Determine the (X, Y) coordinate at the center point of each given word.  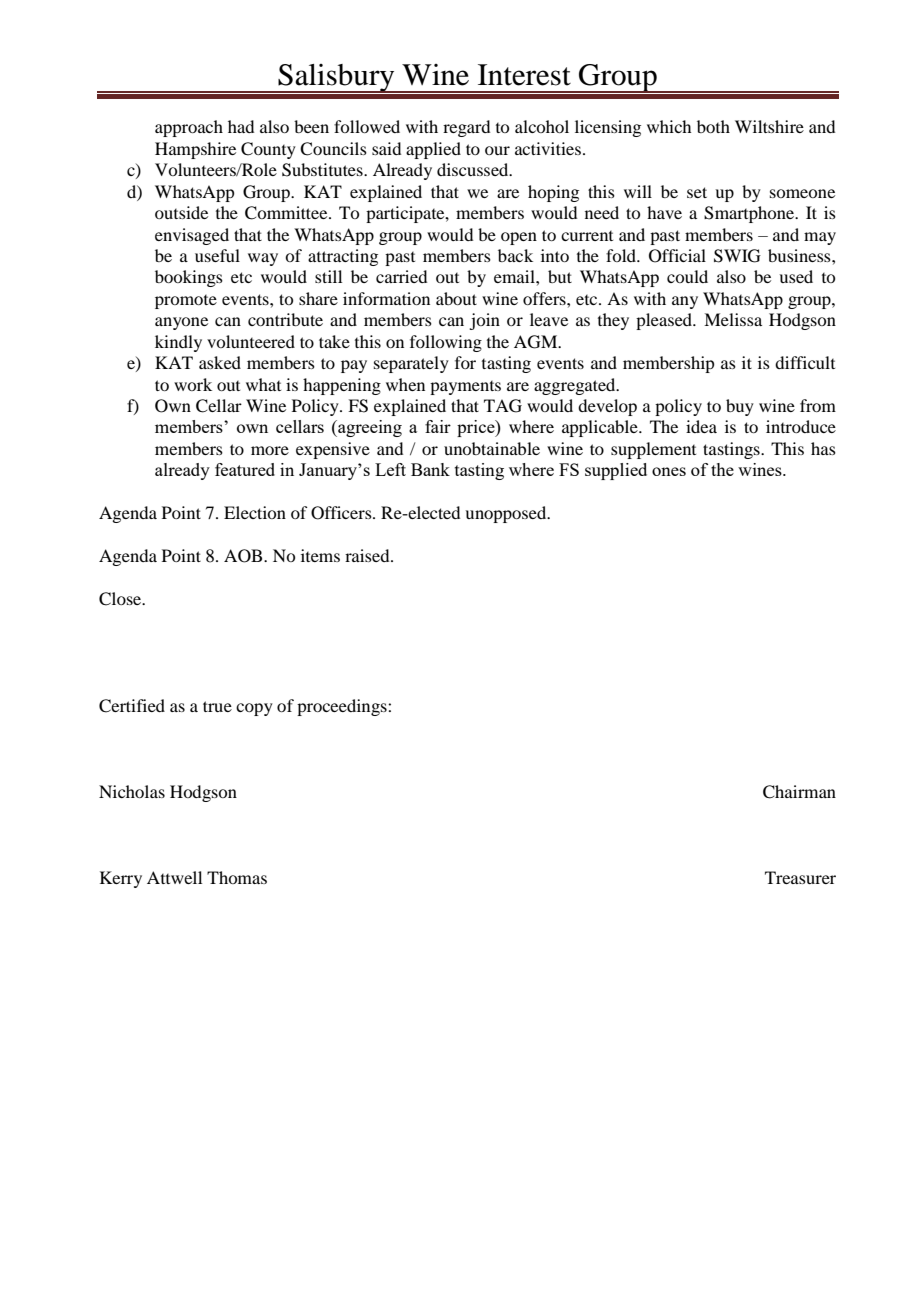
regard (466, 128)
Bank (430, 469)
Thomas (237, 877)
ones (669, 471)
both (713, 126)
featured (245, 469)
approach (189, 128)
